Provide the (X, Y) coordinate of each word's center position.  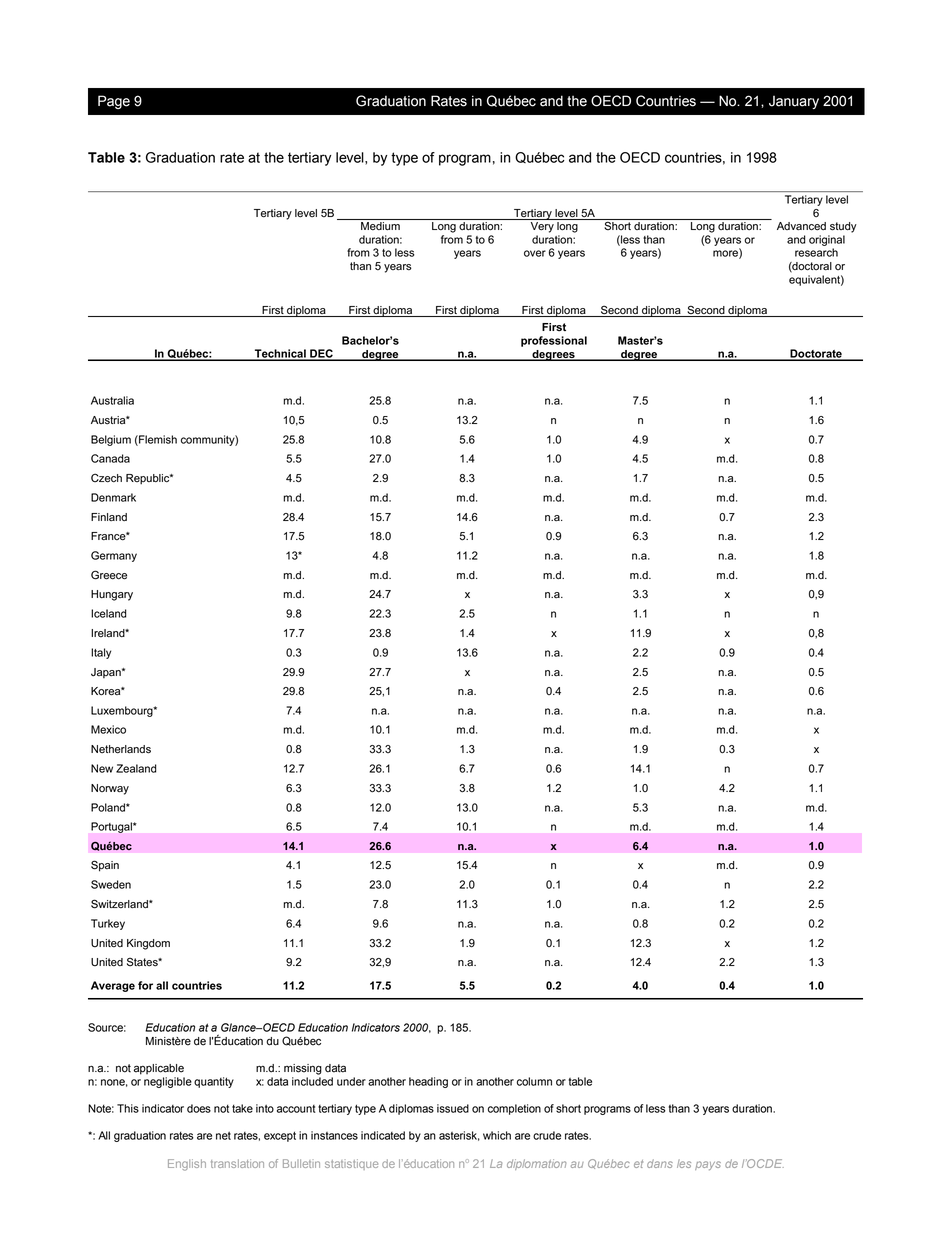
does (199, 1108)
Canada (110, 458)
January (794, 102)
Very (542, 226)
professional (554, 341)
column (534, 1081)
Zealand (136, 768)
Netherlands (121, 749)
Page (114, 102)
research (816, 252)
